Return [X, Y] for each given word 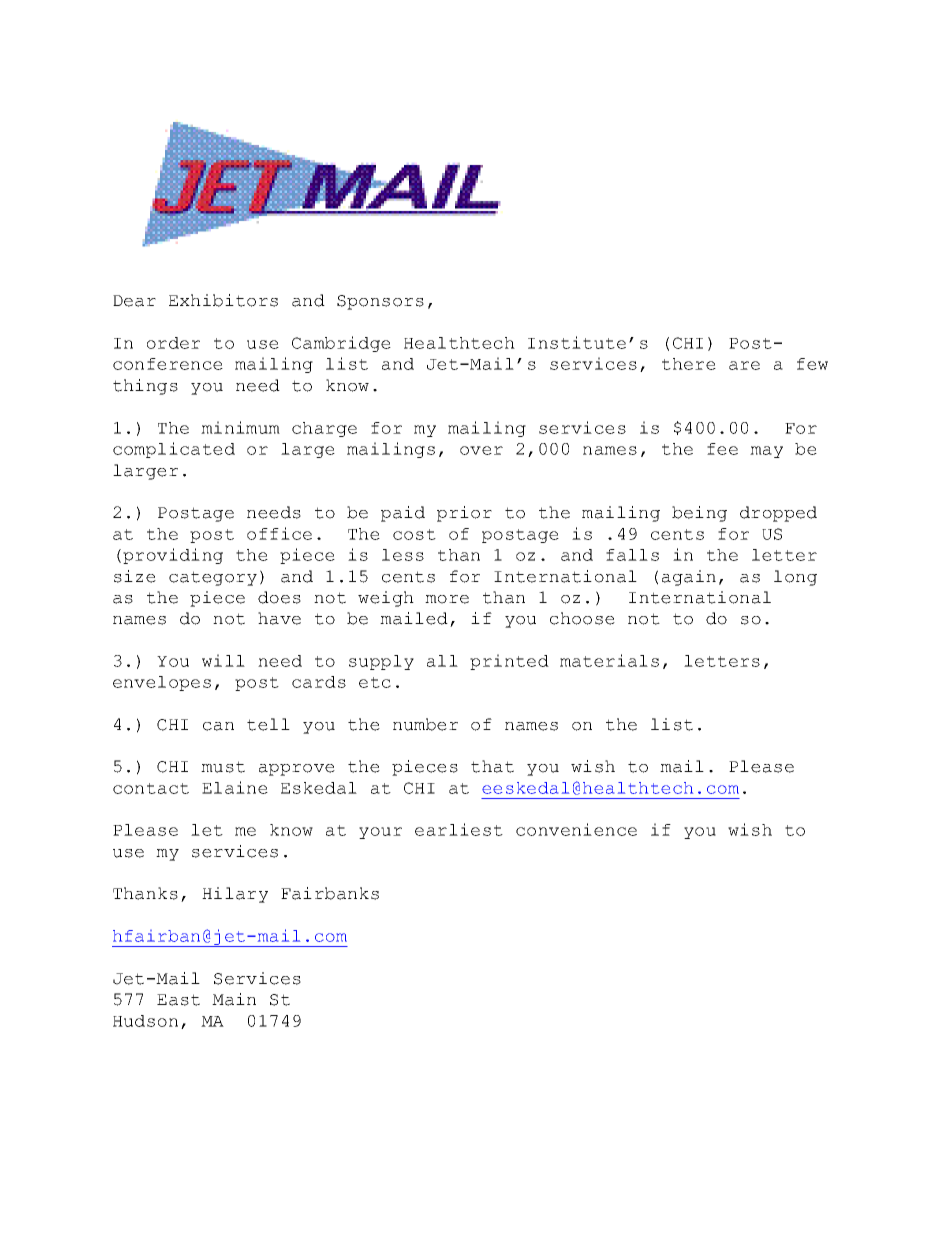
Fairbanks [330, 893]
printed [509, 662]
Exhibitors [223, 300]
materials [609, 660]
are [744, 365]
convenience [576, 829]
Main [234, 999]
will [223, 660]
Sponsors [380, 302]
